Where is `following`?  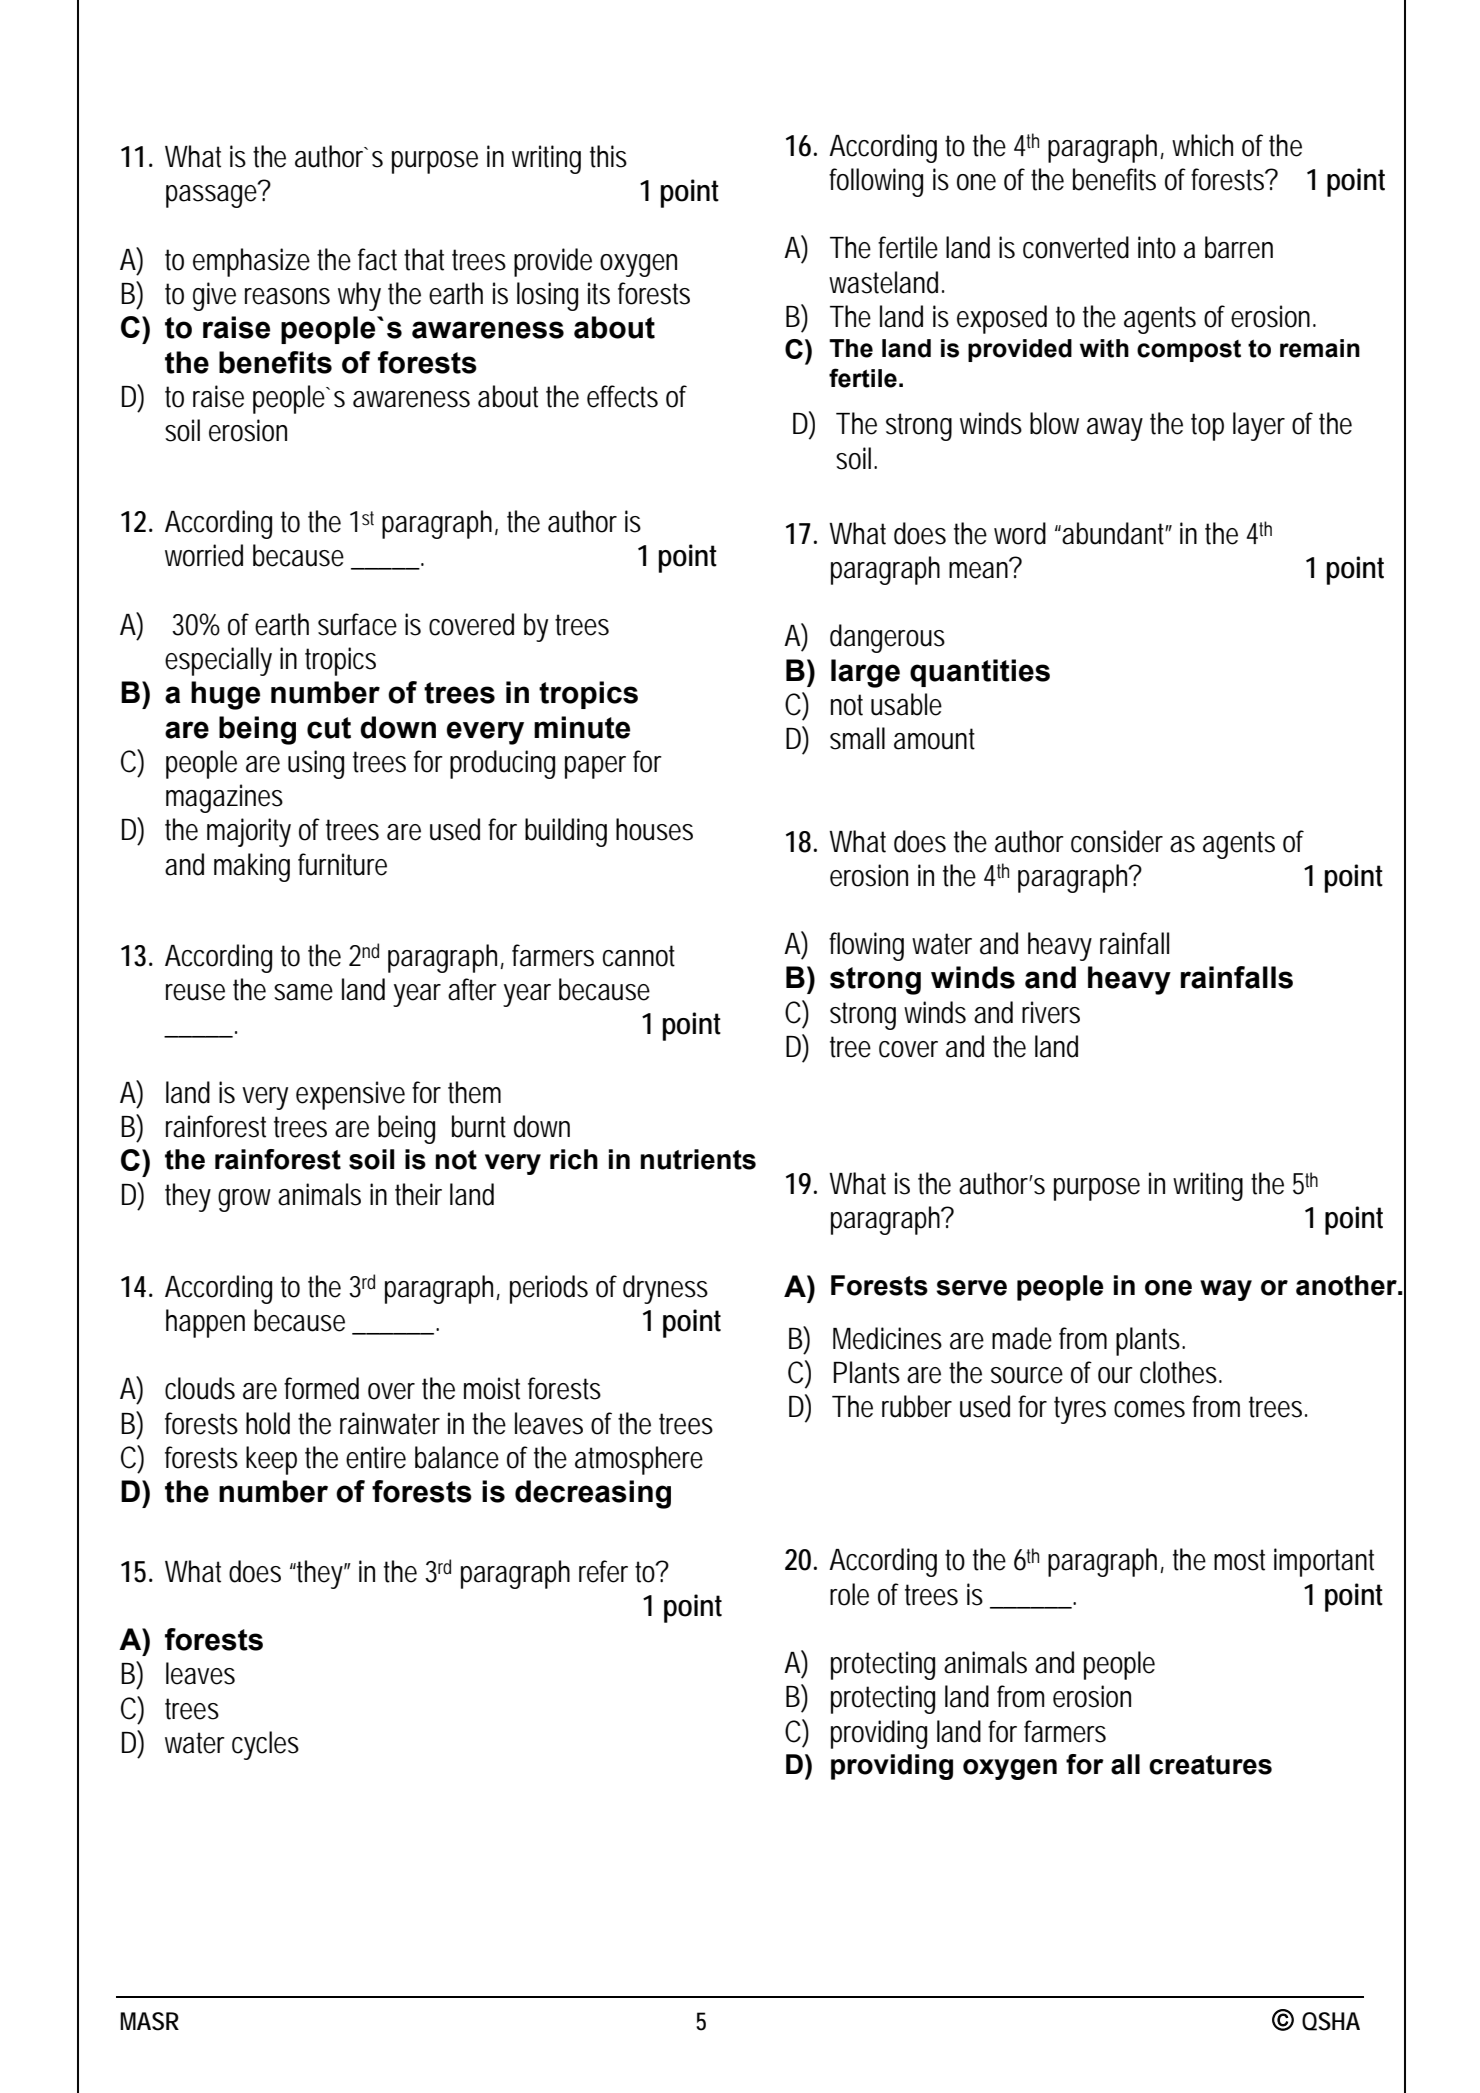
following is located at coordinates (876, 182).
